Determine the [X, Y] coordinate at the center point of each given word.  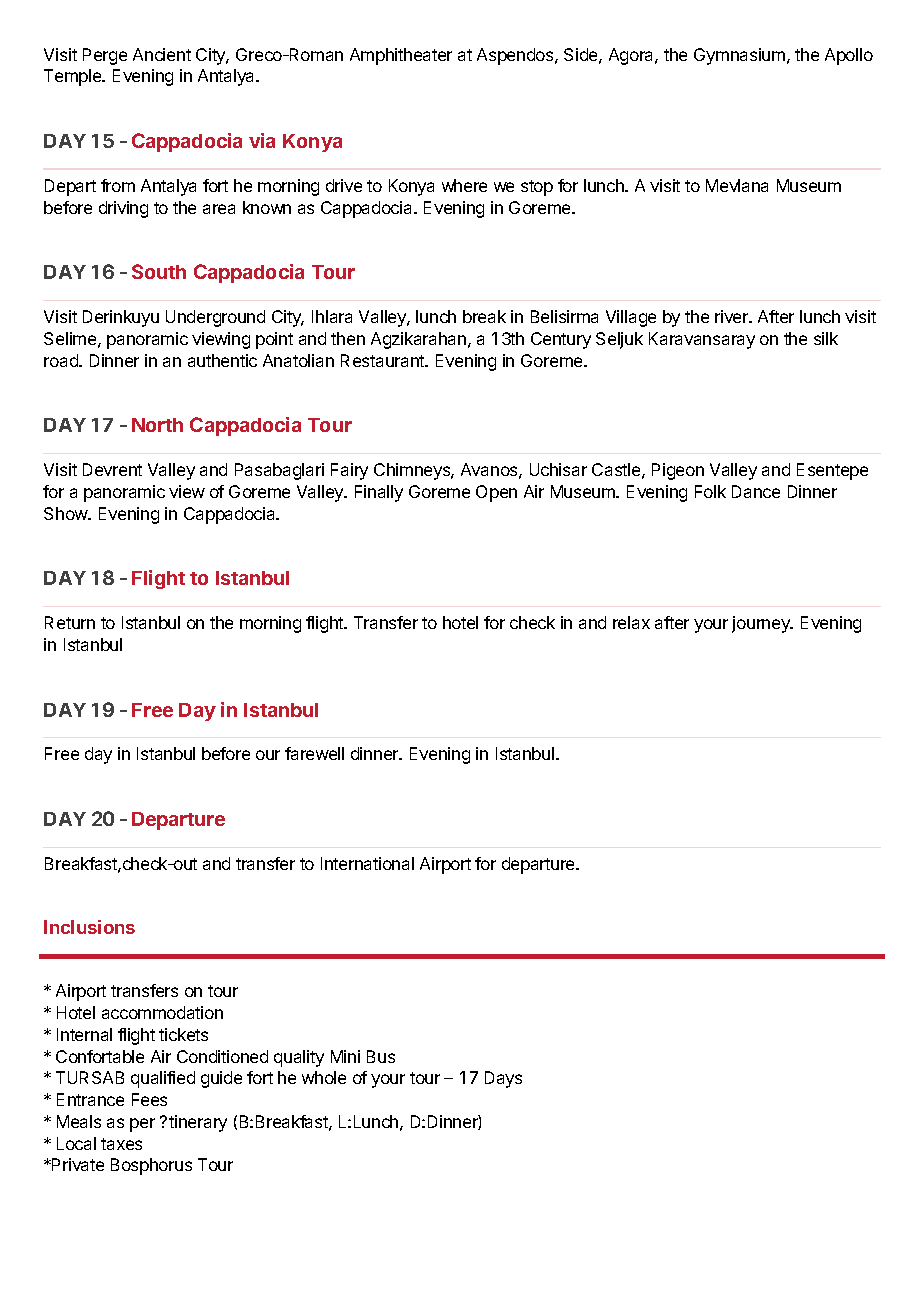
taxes [121, 1144]
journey [762, 624]
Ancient [162, 54]
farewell [314, 753]
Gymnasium [739, 56]
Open [496, 493]
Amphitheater [401, 56]
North [157, 425]
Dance [756, 491]
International [367, 863]
